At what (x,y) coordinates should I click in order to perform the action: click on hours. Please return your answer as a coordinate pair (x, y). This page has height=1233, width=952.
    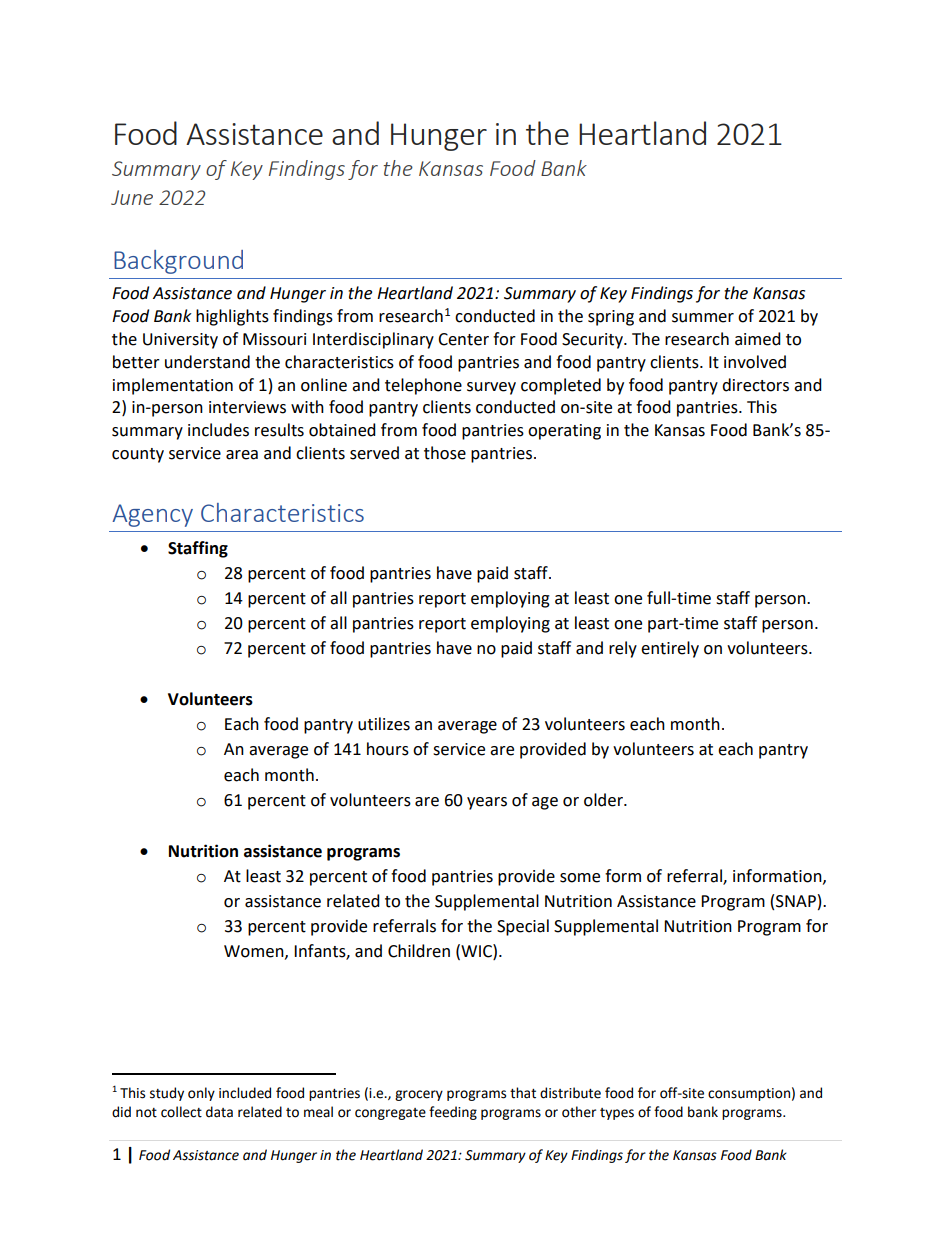
    Looking at the image, I should click on (388, 749).
